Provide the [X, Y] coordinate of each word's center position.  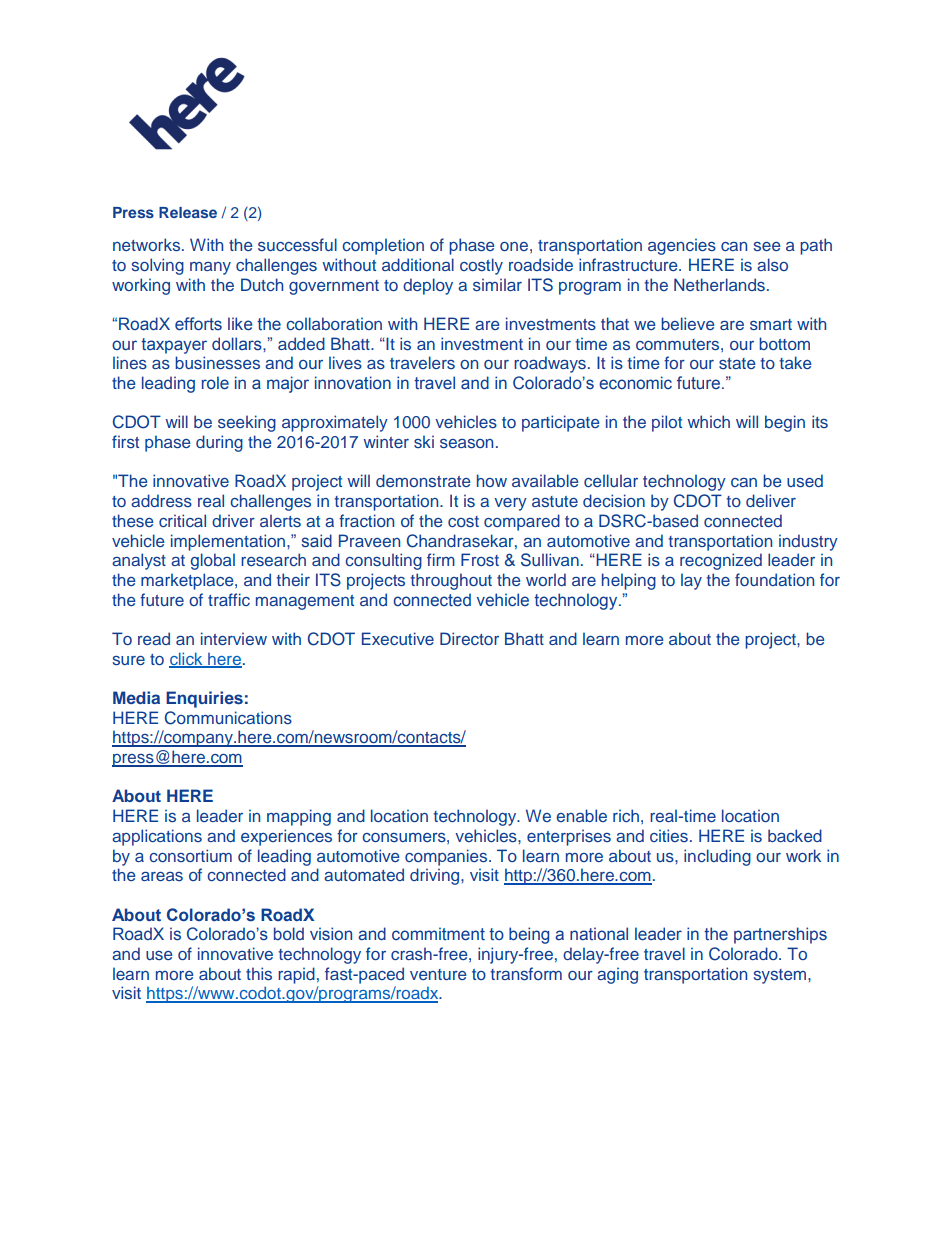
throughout [451, 581]
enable [581, 815]
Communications [228, 718]
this [259, 973]
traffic [229, 599]
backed [795, 835]
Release [188, 212]
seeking [247, 423]
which [709, 421]
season [466, 443]
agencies [682, 246]
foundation [774, 579]
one [514, 246]
